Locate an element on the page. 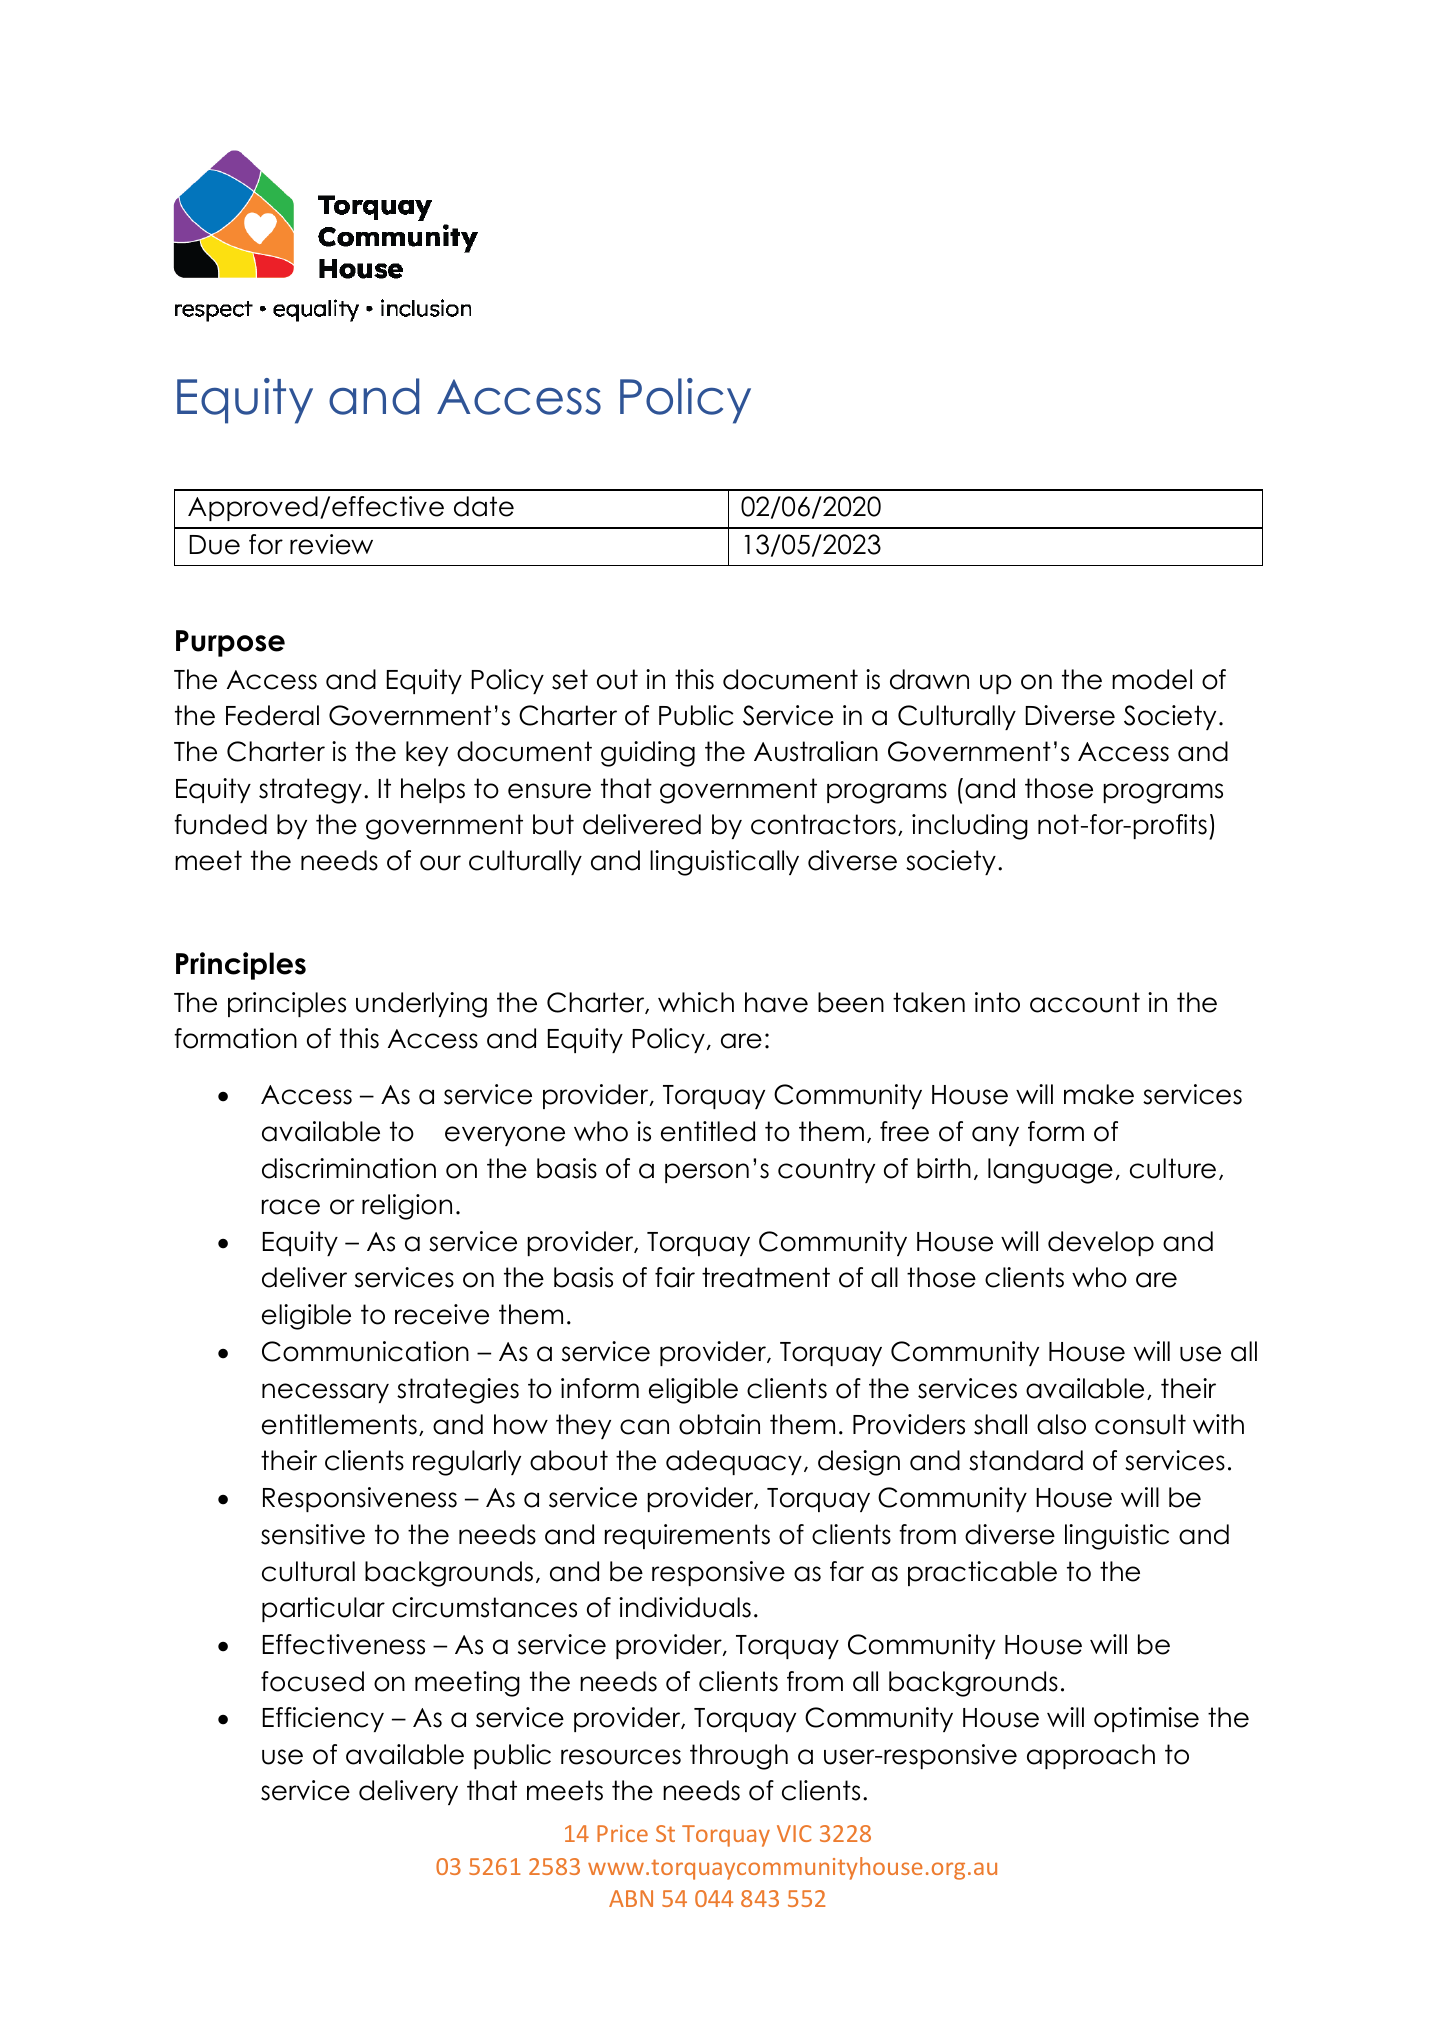 The height and width of the image is (2032, 1436). entitlements is located at coordinates (339, 1424).
